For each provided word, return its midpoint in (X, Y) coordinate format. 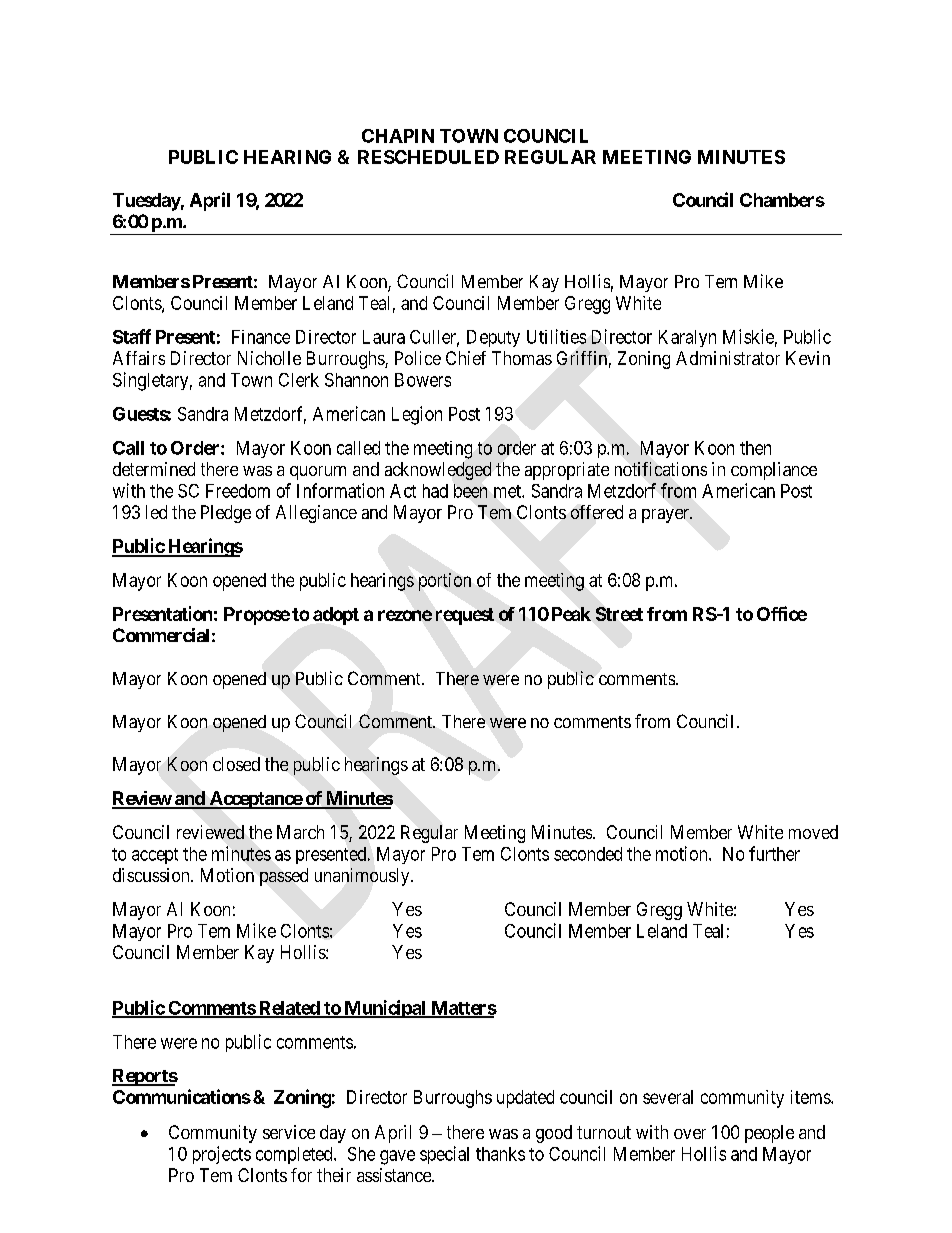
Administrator (728, 358)
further (774, 853)
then (755, 448)
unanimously (363, 877)
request (465, 616)
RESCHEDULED (428, 157)
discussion (152, 875)
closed (236, 764)
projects (222, 1155)
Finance (261, 337)
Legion (417, 415)
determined (154, 469)
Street (619, 614)
